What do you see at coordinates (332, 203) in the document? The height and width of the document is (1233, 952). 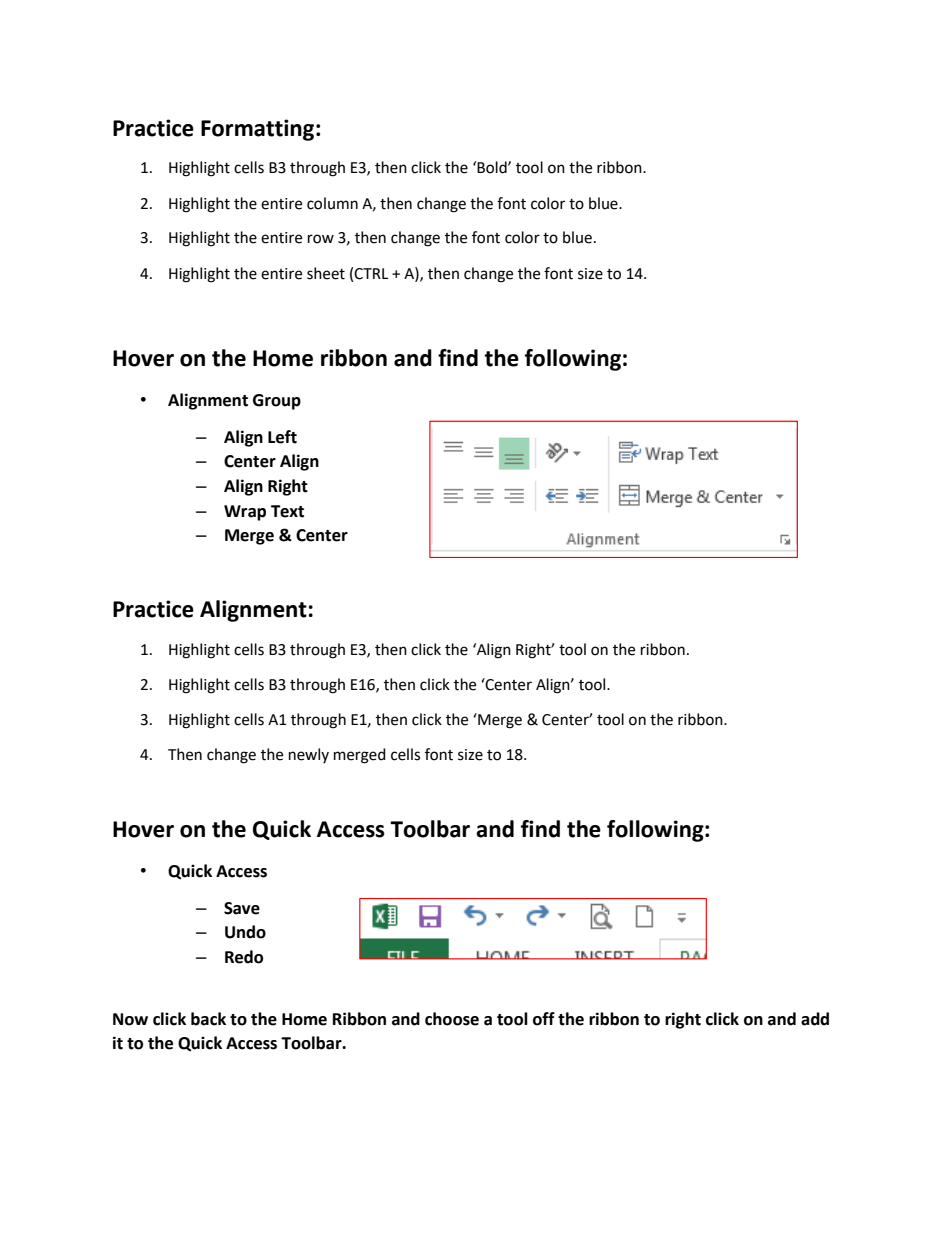 I see `column` at bounding box center [332, 203].
